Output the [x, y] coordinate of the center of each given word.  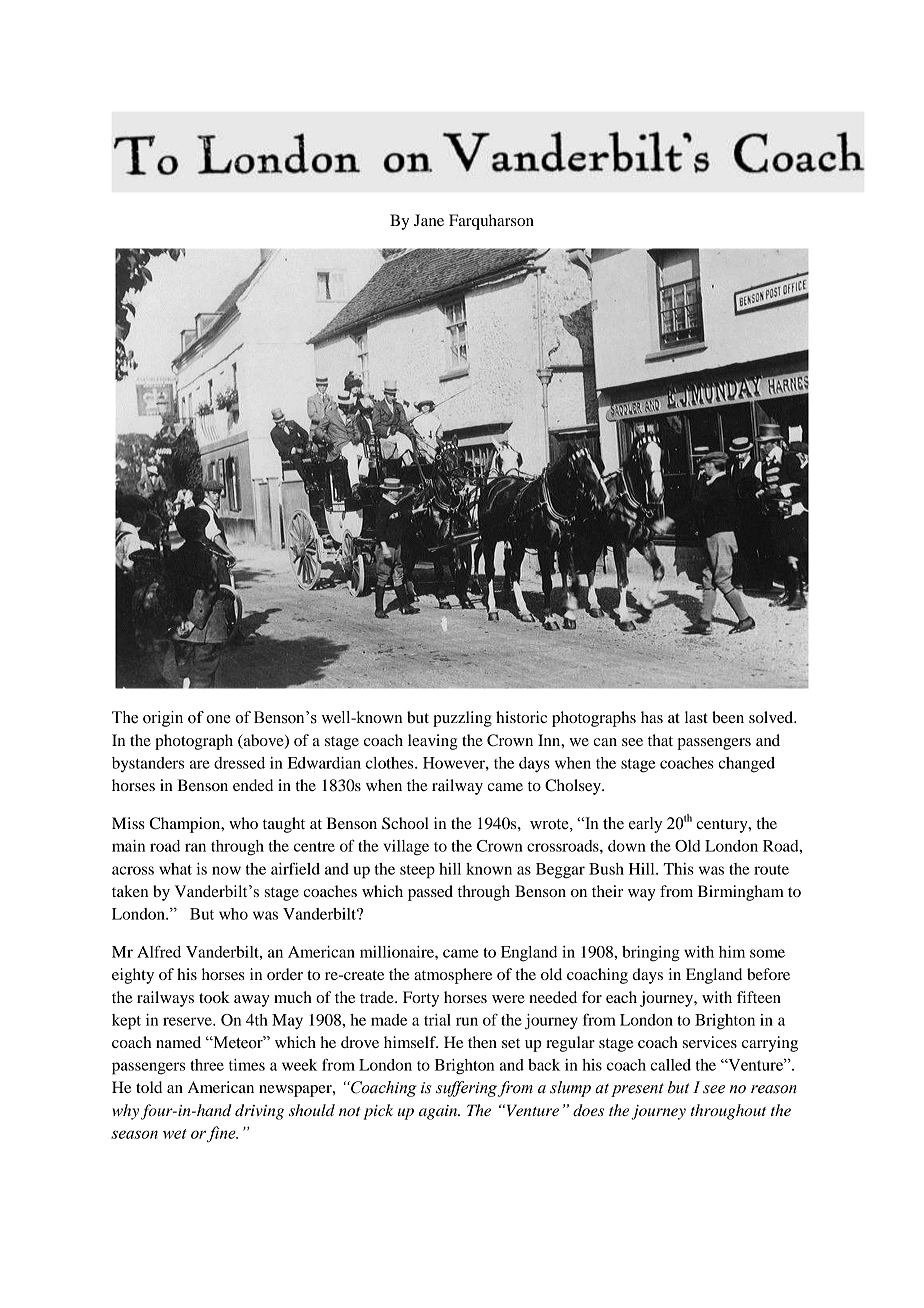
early [645, 825]
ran [195, 847]
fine [222, 1134]
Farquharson [491, 222]
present [637, 1090]
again [439, 1112]
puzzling [462, 719]
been [728, 717]
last [696, 717]
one [218, 719]
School [405, 823]
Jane [429, 220]
